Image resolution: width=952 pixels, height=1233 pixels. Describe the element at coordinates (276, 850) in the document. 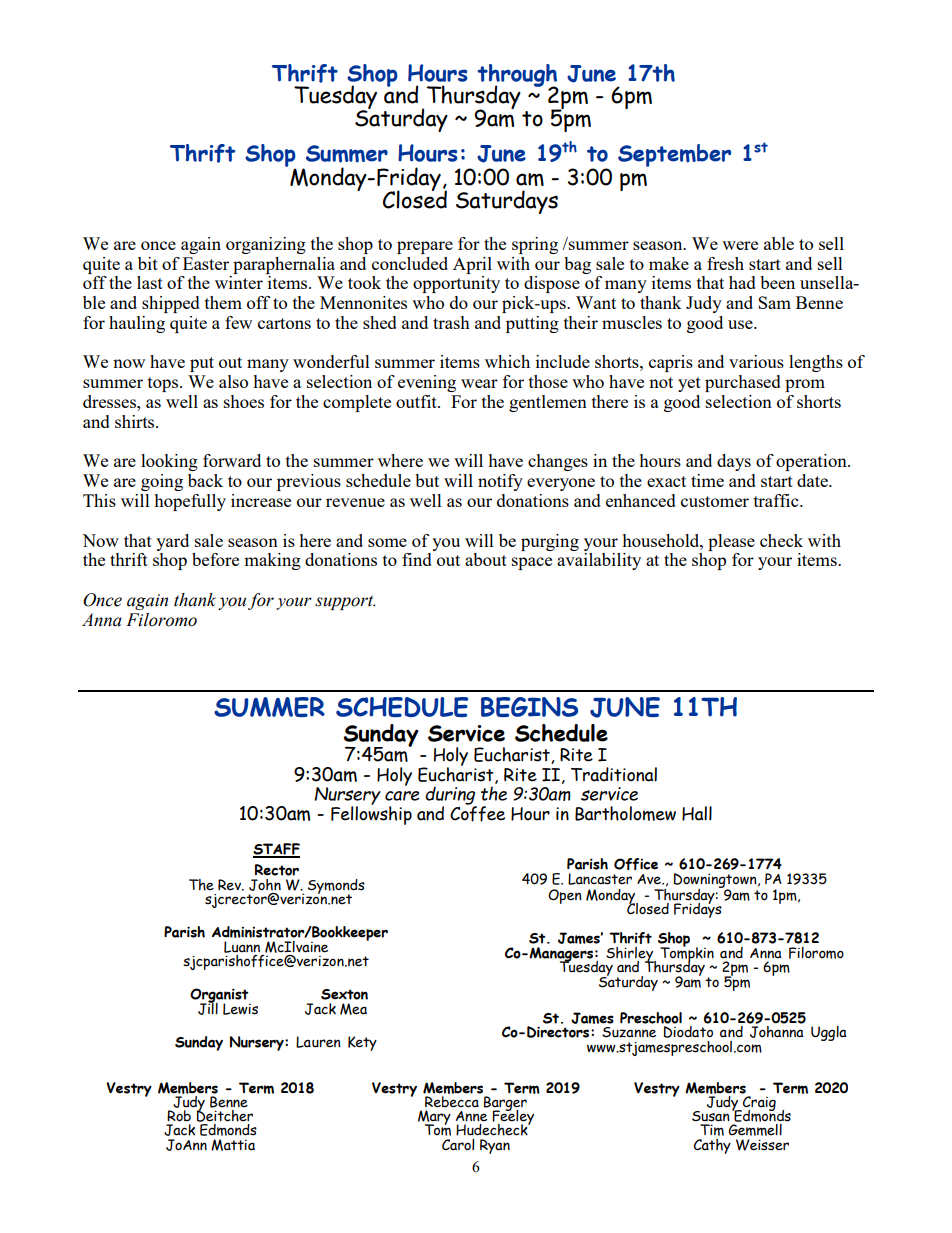

I see `STAFF` at that location.
